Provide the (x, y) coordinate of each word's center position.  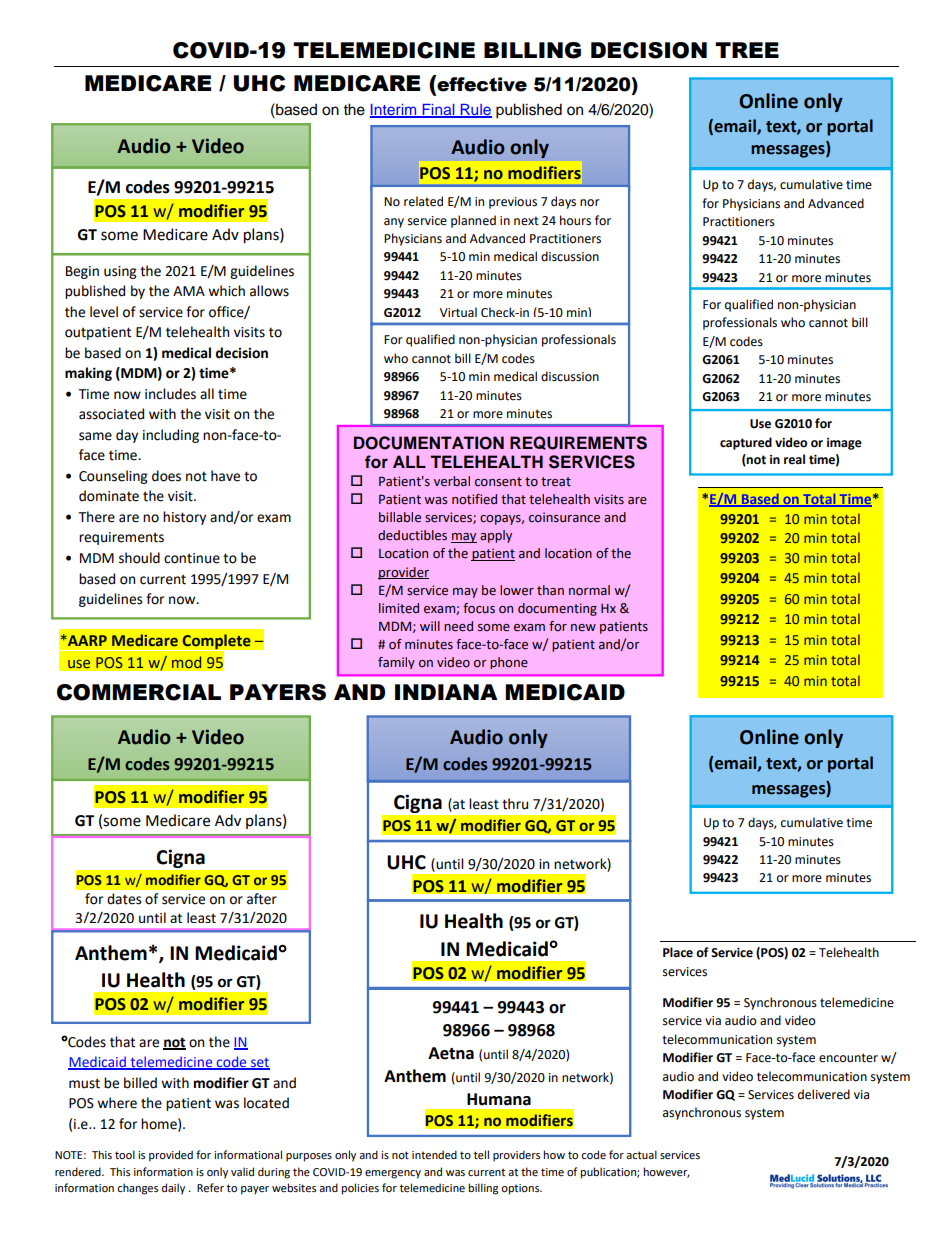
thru (515, 804)
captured (746, 443)
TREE (747, 50)
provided (171, 1156)
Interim (394, 111)
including (171, 436)
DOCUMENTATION (429, 443)
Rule (475, 111)
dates (124, 899)
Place (678, 952)
